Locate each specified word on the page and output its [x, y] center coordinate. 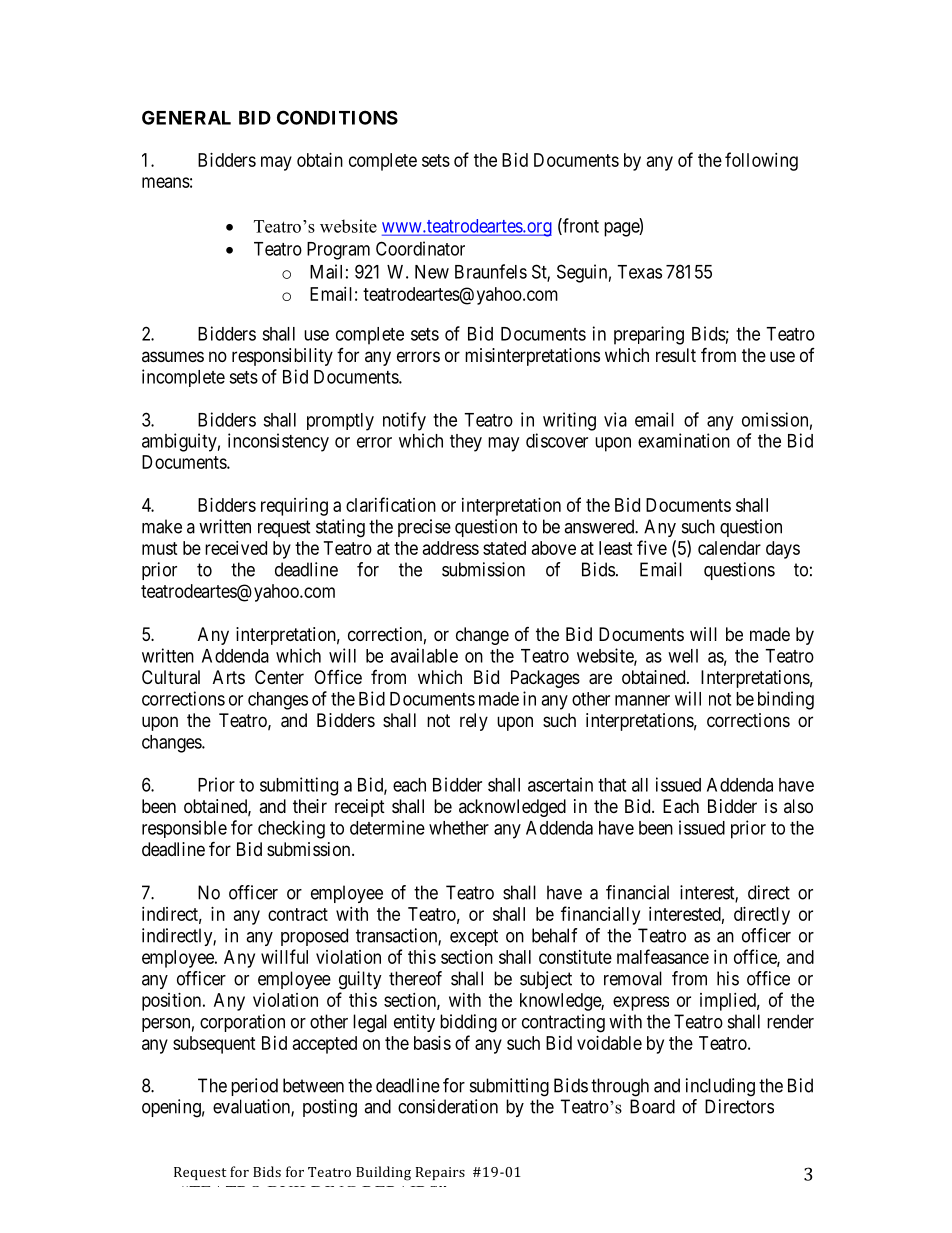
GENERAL [186, 117]
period [254, 1087]
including [720, 1087]
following [761, 161]
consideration [448, 1106]
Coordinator [420, 248]
